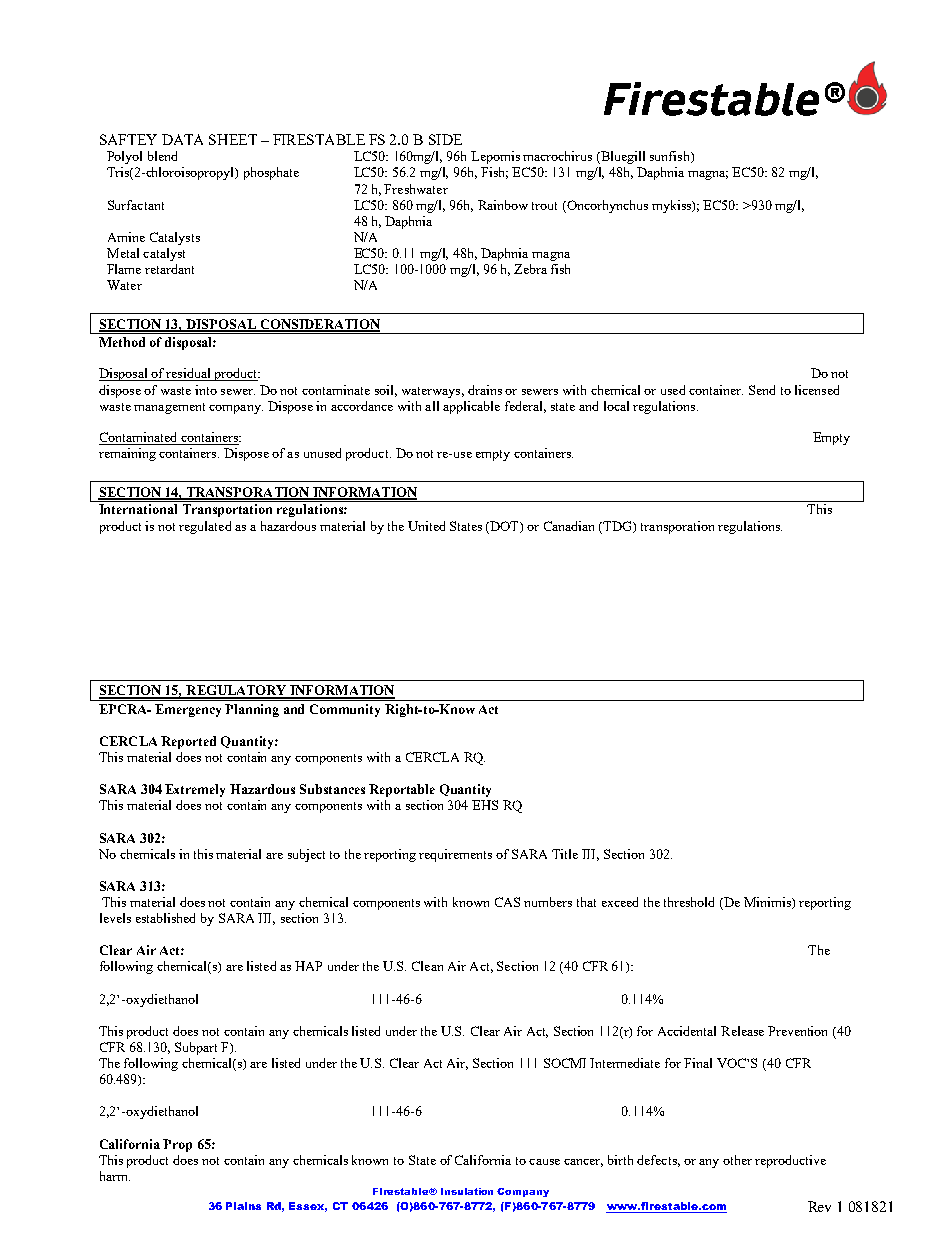  Describe the element at coordinates (737, 1160) in the document. I see `other` at that location.
